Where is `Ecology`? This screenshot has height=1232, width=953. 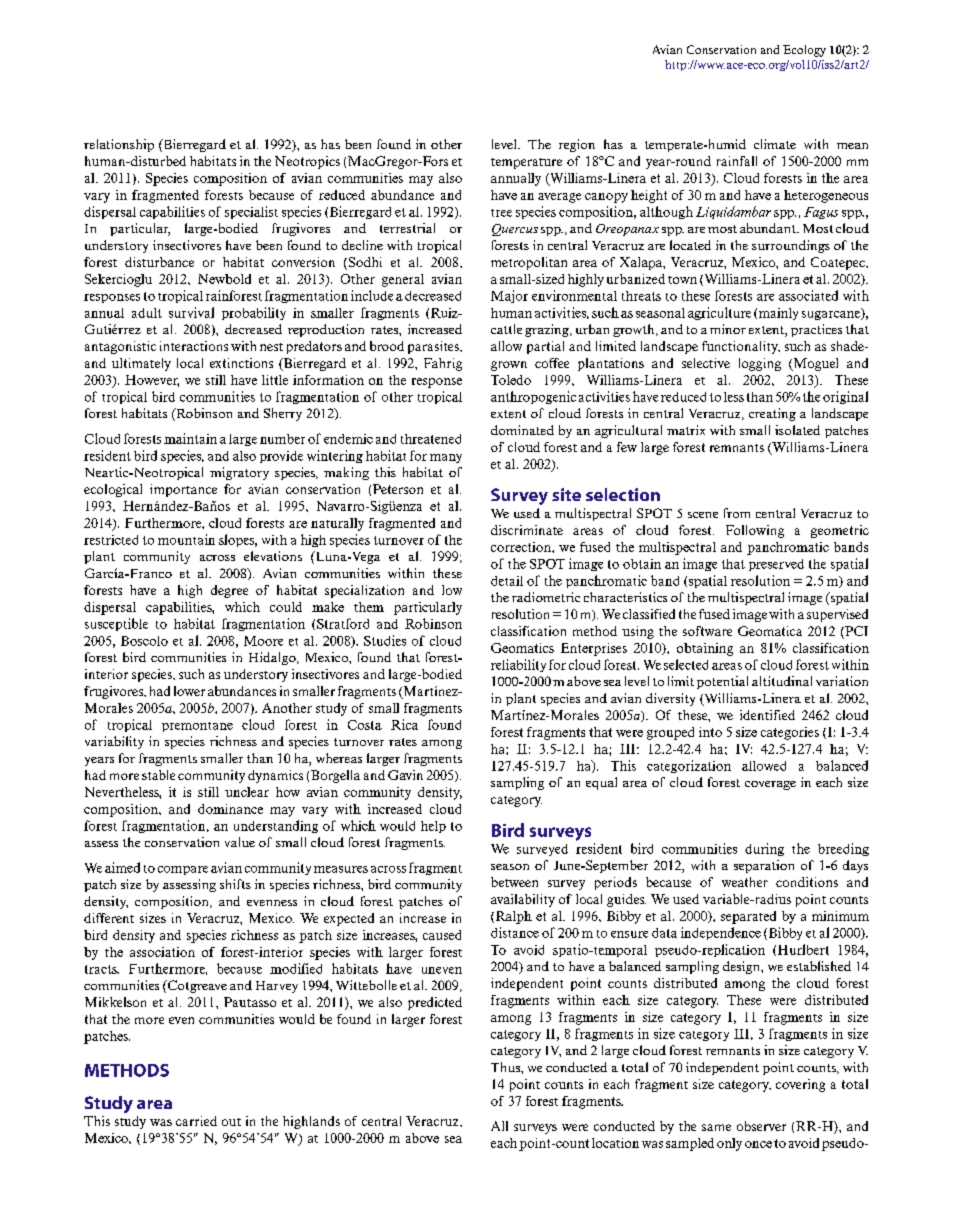
Ecology is located at coordinates (804, 51).
